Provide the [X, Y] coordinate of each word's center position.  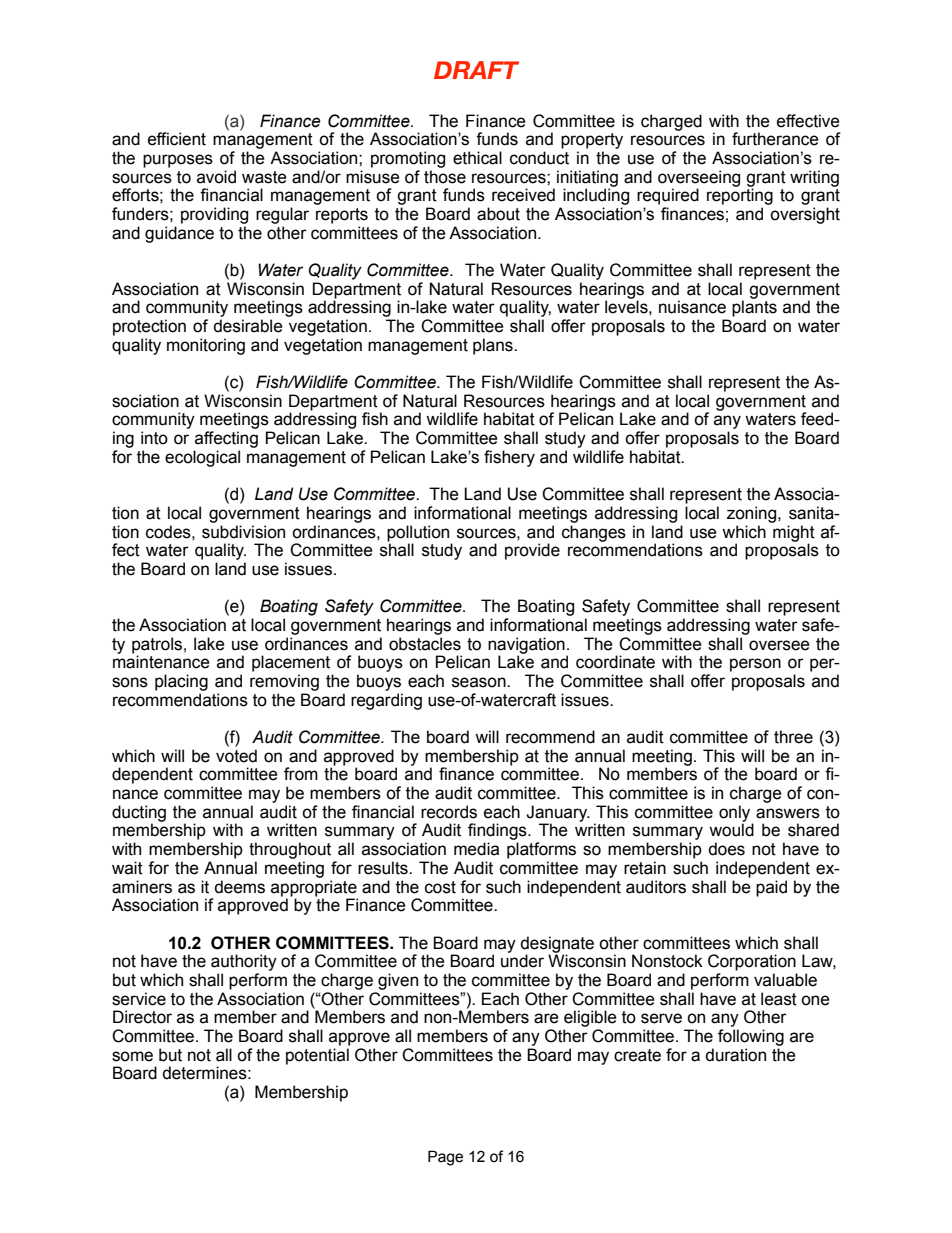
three [793, 737]
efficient [177, 139]
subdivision [243, 532]
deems [239, 887]
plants [754, 308]
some [132, 1056]
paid [771, 888]
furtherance [775, 139]
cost [440, 887]
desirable [248, 326]
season [480, 682]
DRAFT [476, 70]
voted [236, 756]
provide [532, 551]
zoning [753, 514]
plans [494, 346]
